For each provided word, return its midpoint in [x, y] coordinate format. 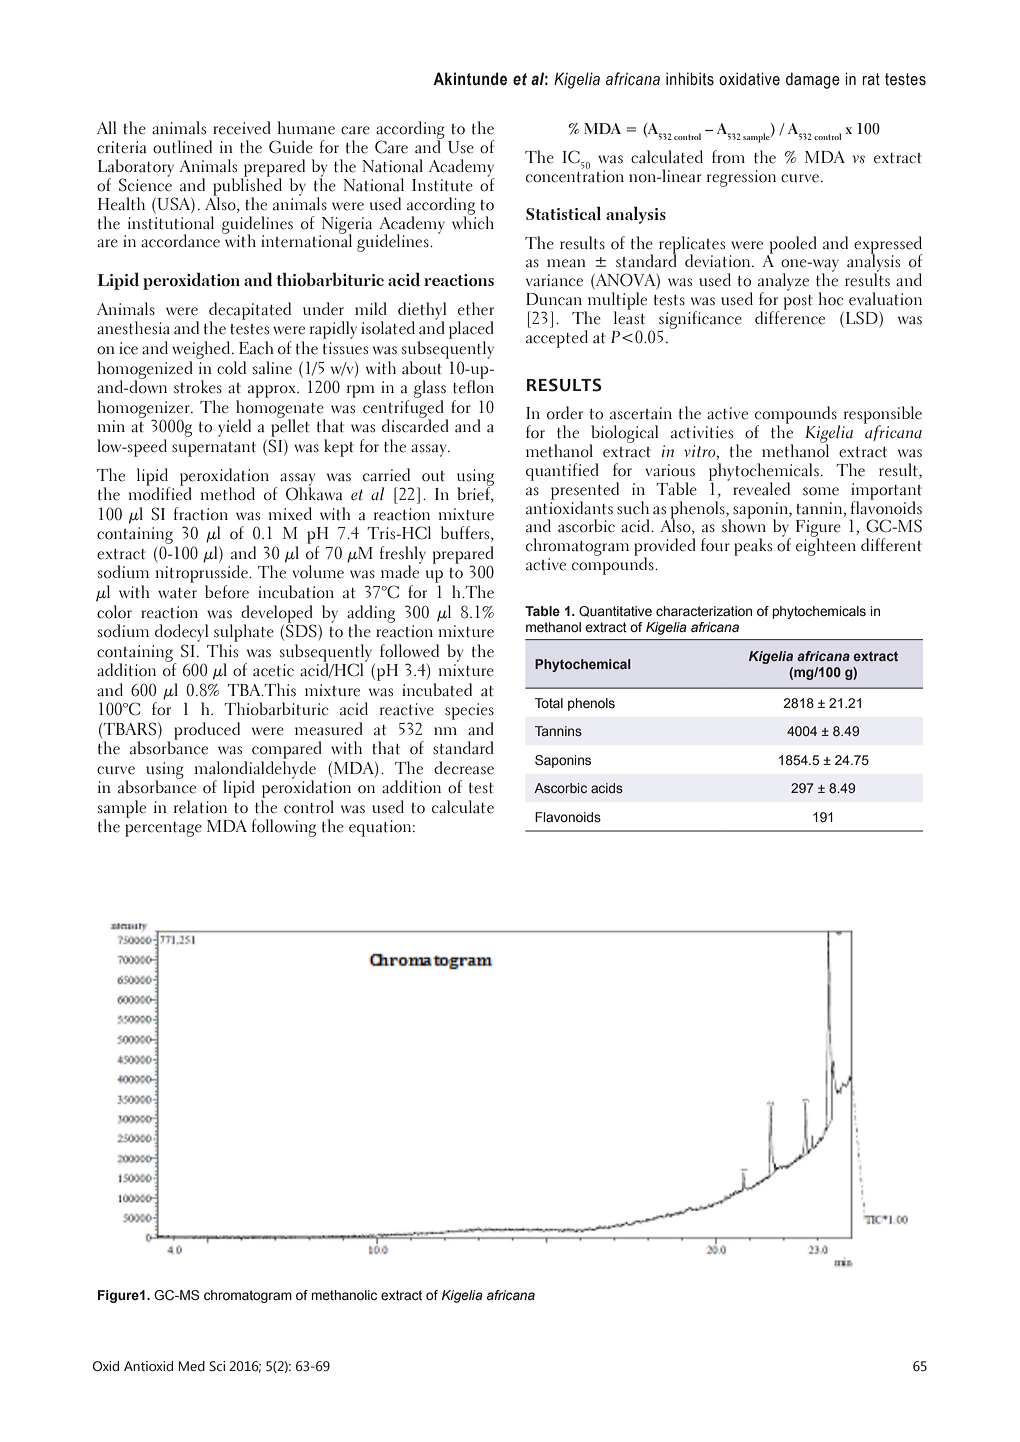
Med [192, 1366]
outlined [182, 147]
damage [813, 80]
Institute [442, 185]
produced [207, 731]
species [469, 711]
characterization [704, 611]
